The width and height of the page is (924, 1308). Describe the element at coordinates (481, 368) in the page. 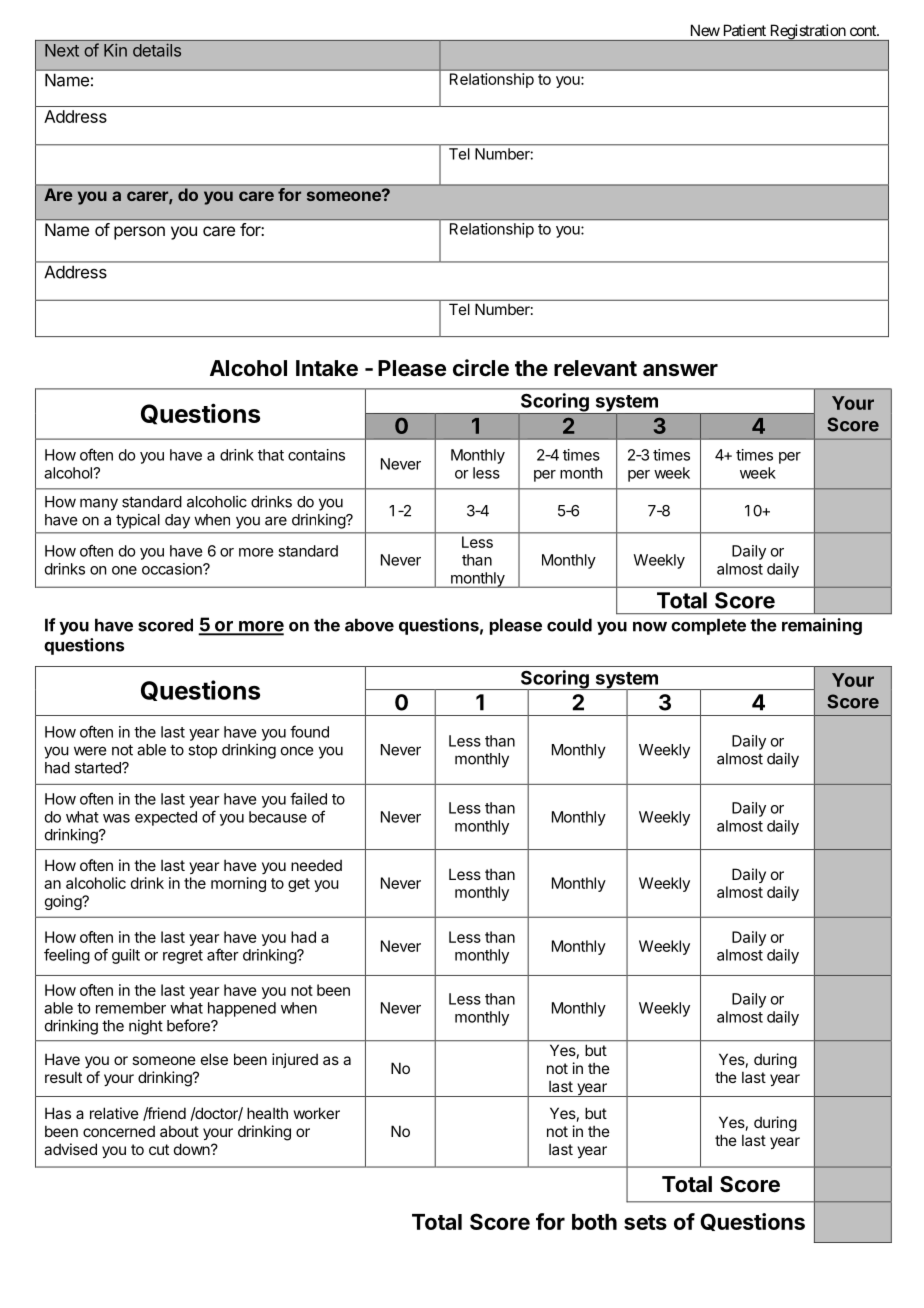

I see `circle` at that location.
